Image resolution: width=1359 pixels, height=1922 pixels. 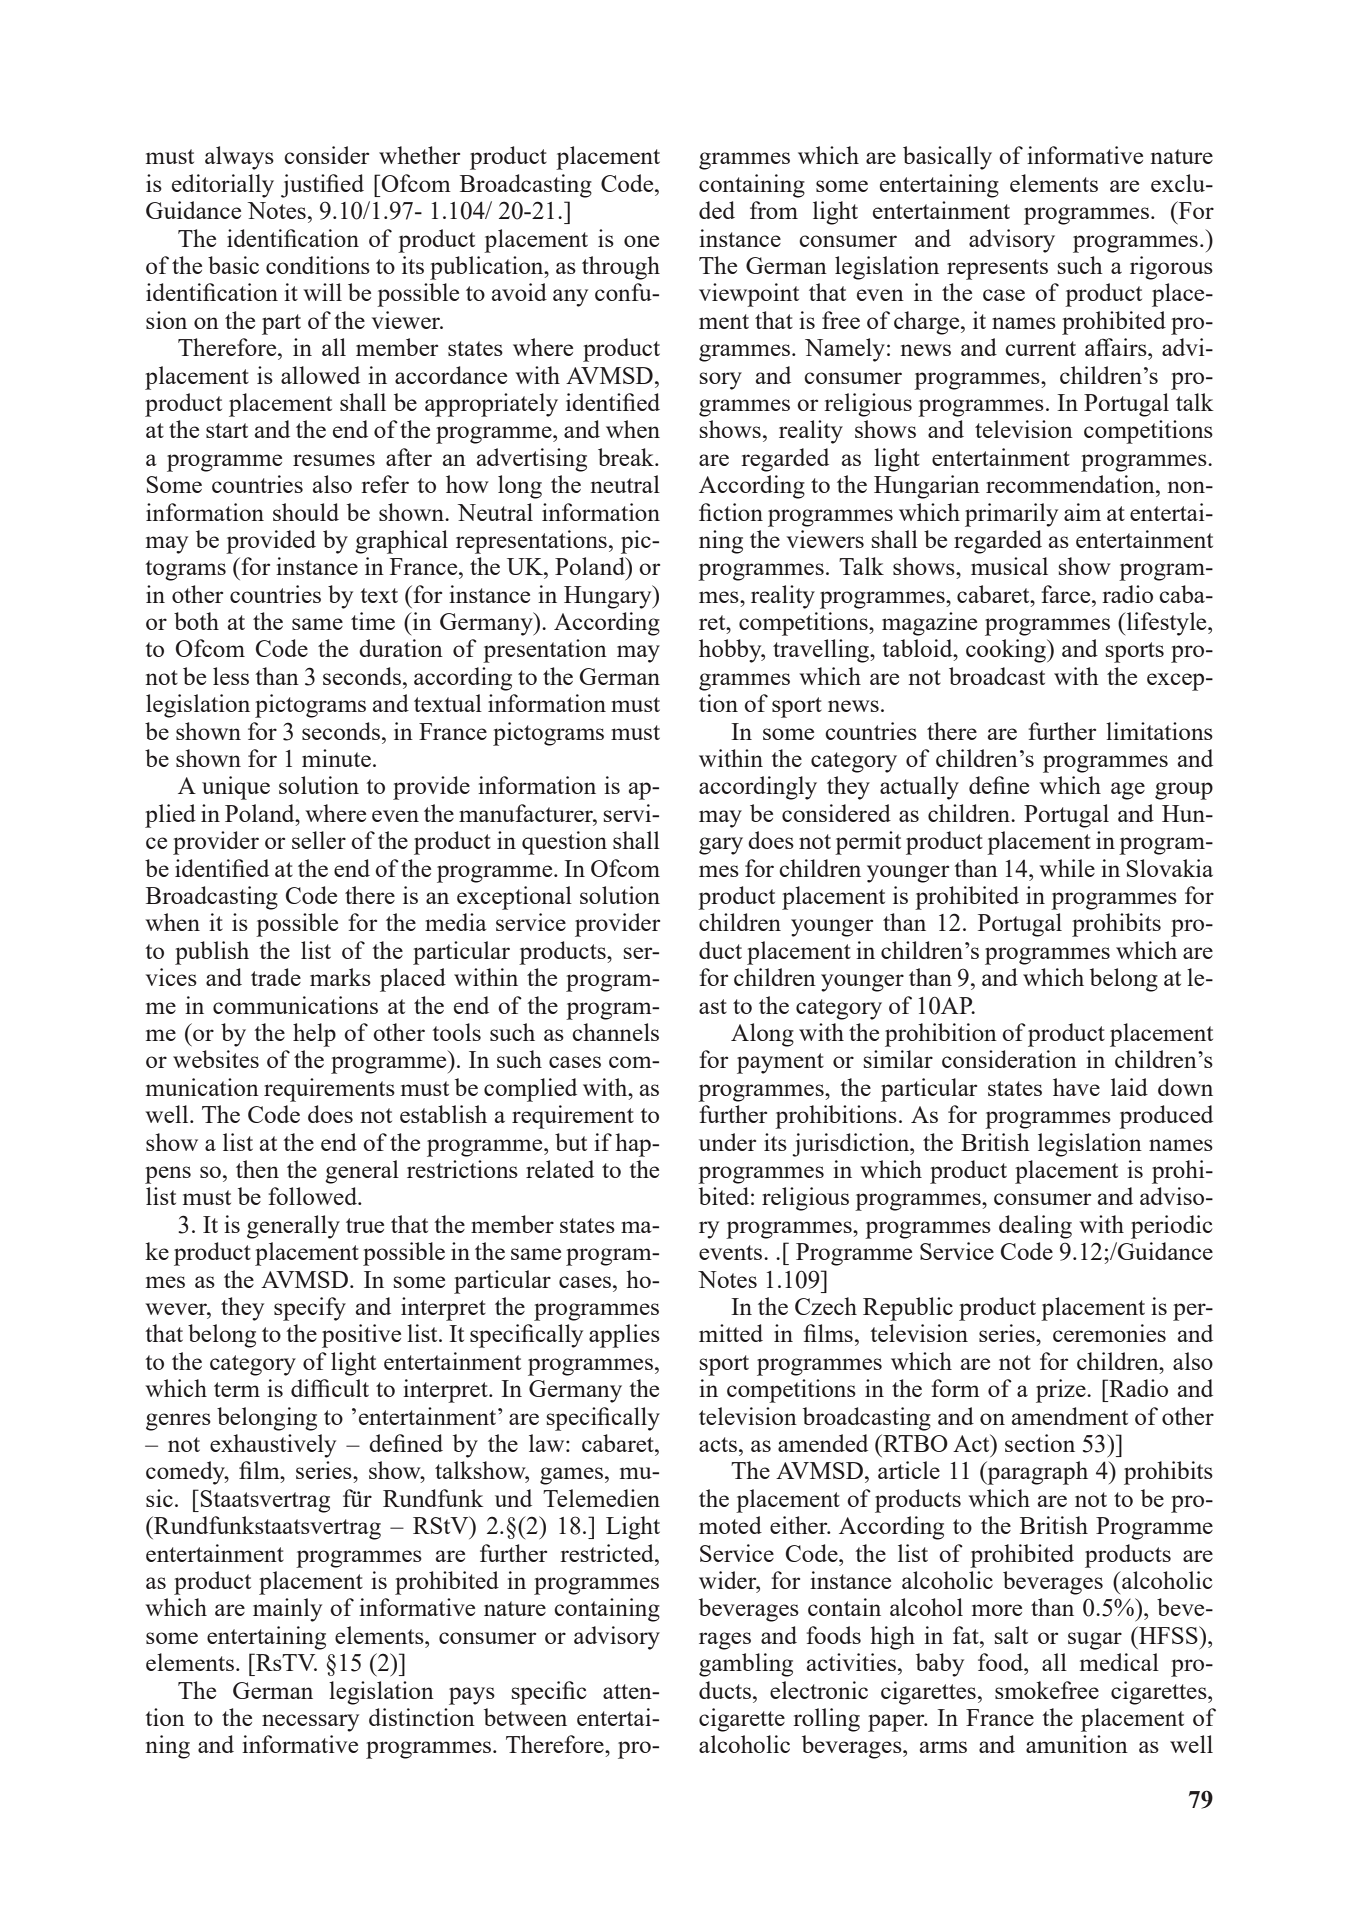 What do you see at coordinates (1067, 868) in the screenshot?
I see `while` at bounding box center [1067, 868].
